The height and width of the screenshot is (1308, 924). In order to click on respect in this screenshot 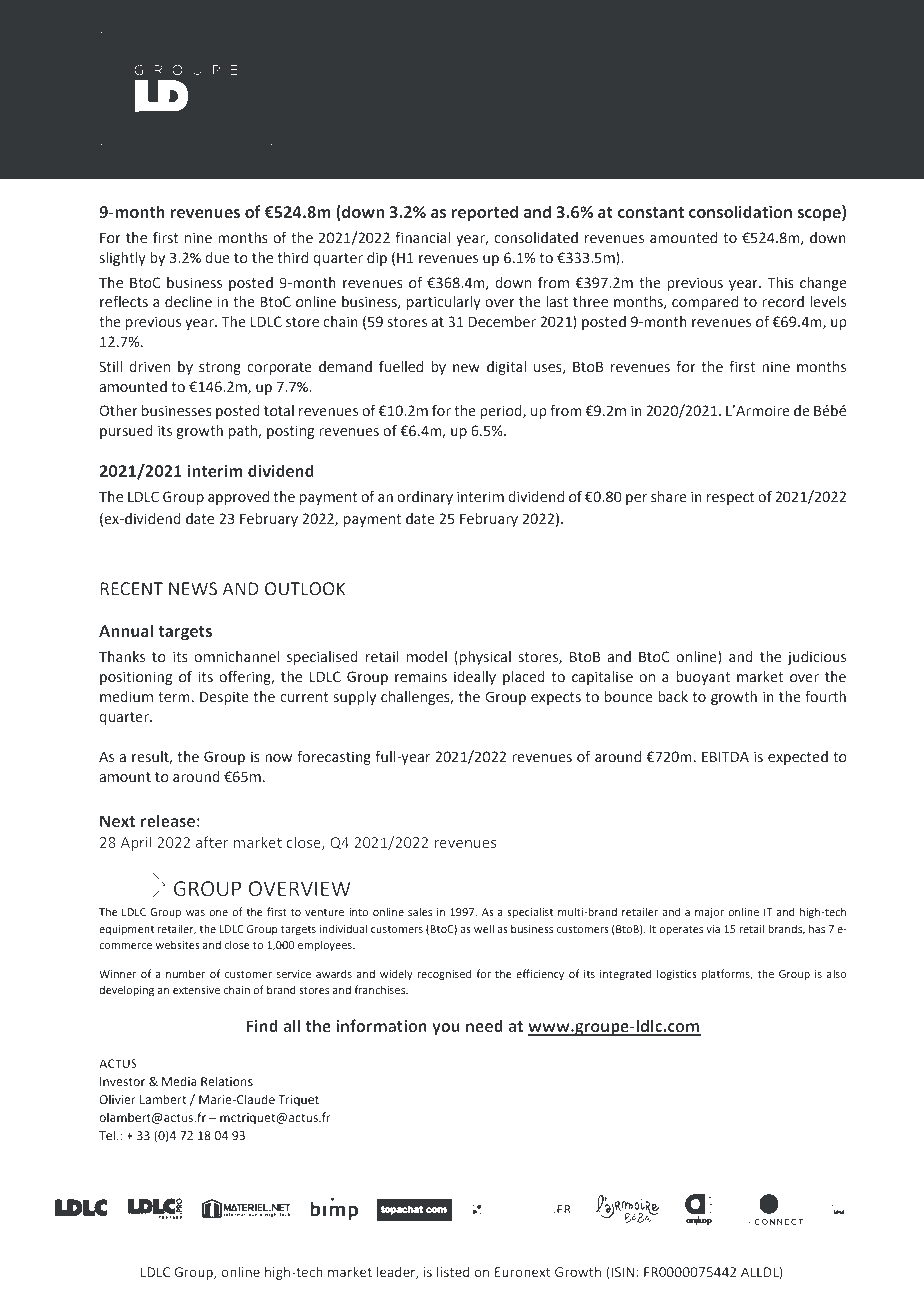, I will do `click(731, 498)`.
